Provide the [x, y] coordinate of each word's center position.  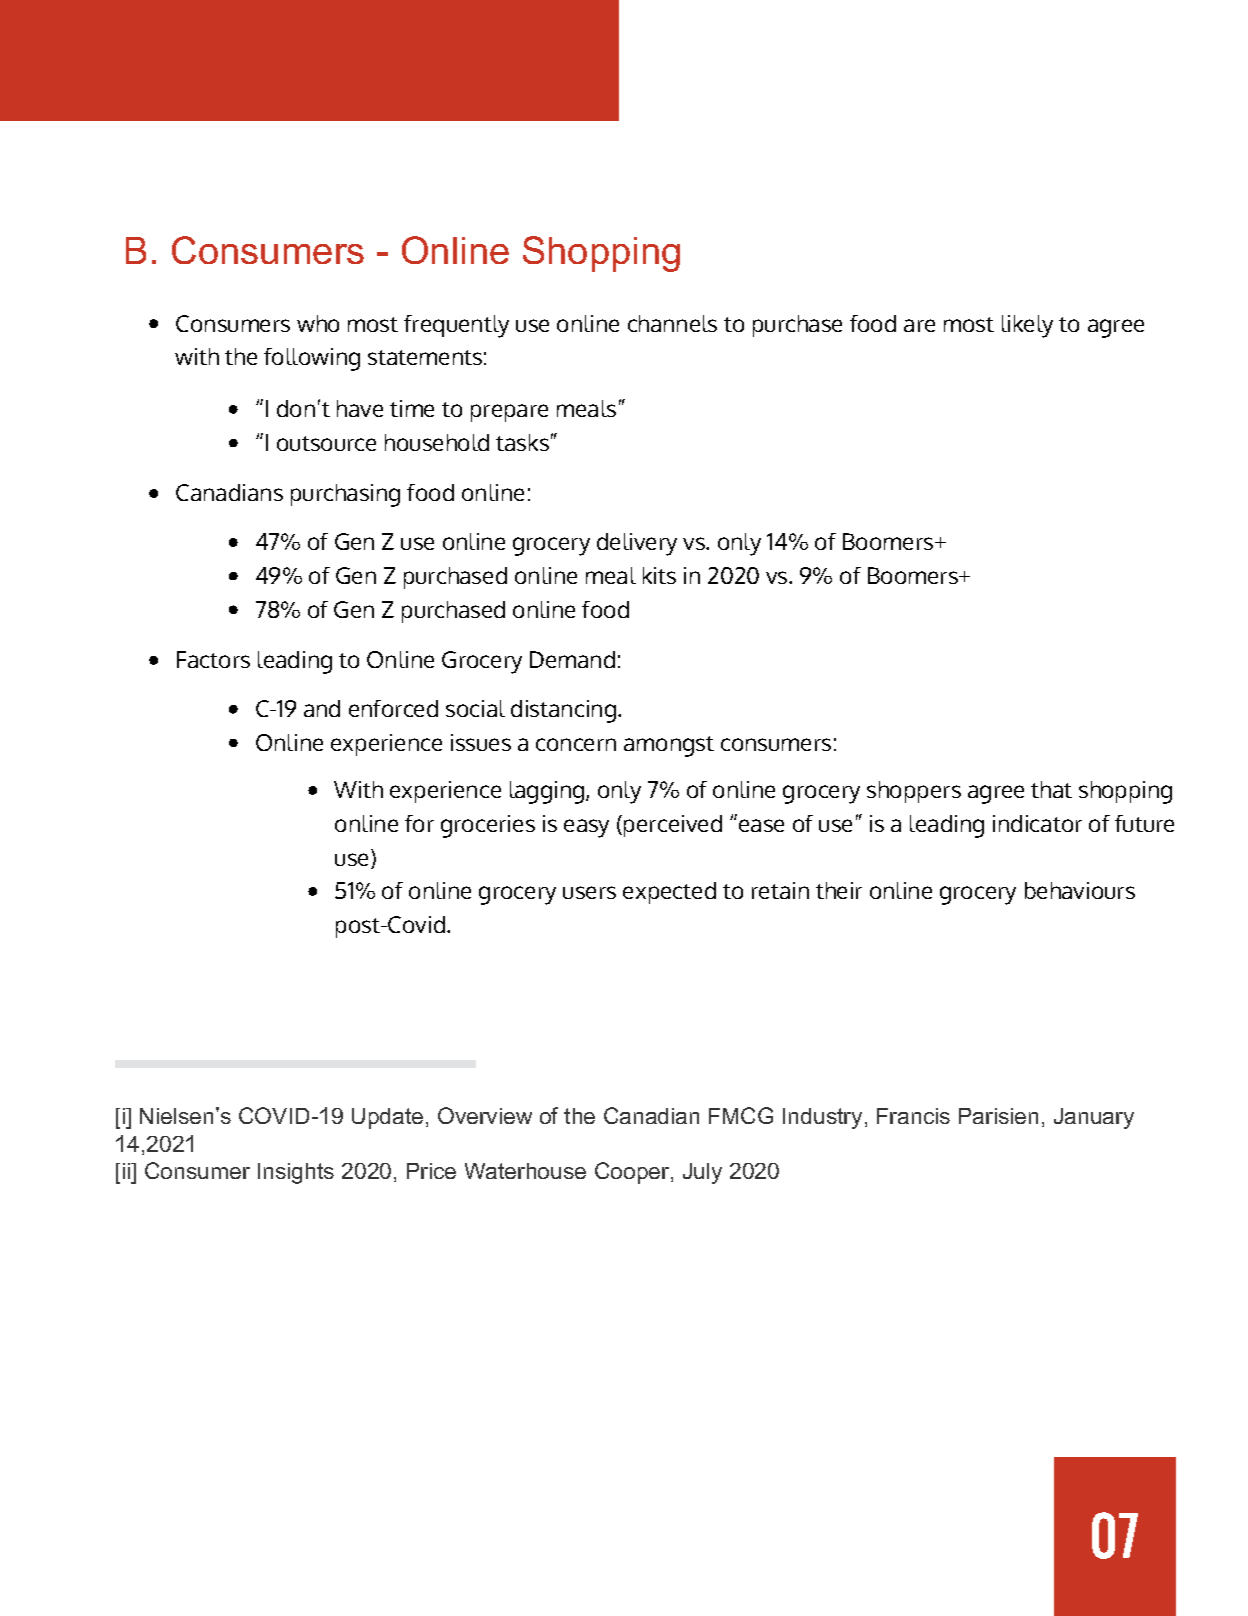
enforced [393, 708]
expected [669, 893]
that [1051, 789]
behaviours [1080, 890]
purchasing [345, 495]
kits [659, 575]
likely [1027, 326]
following [312, 359]
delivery [637, 544]
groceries [488, 826]
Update [387, 1118]
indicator [1037, 823]
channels [672, 323]
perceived [673, 826]
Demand [572, 659]
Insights [296, 1173]
